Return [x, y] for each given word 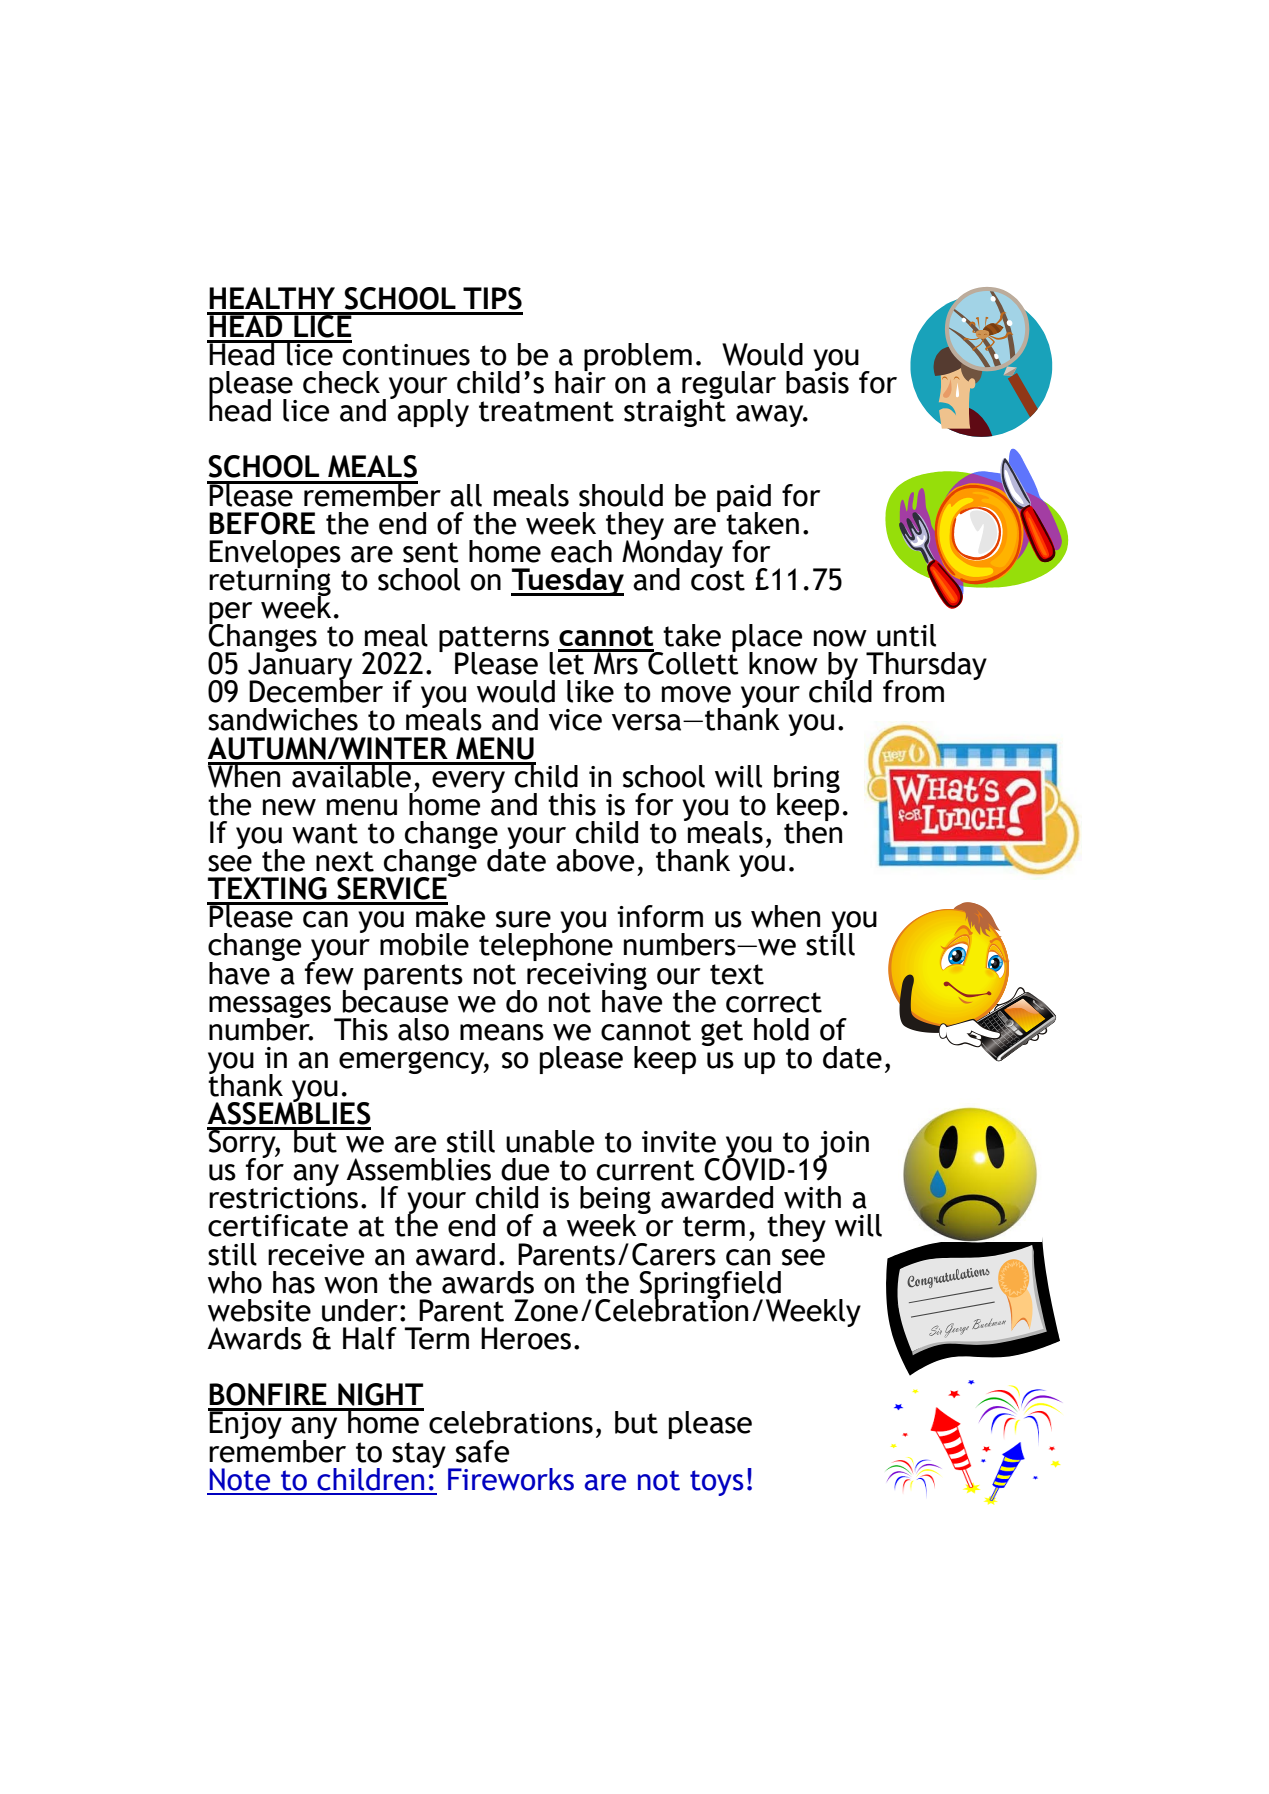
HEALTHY [272, 298]
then [813, 831]
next [345, 861]
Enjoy [246, 1424]
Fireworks [511, 1479]
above [595, 860]
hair [580, 381]
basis [817, 381]
